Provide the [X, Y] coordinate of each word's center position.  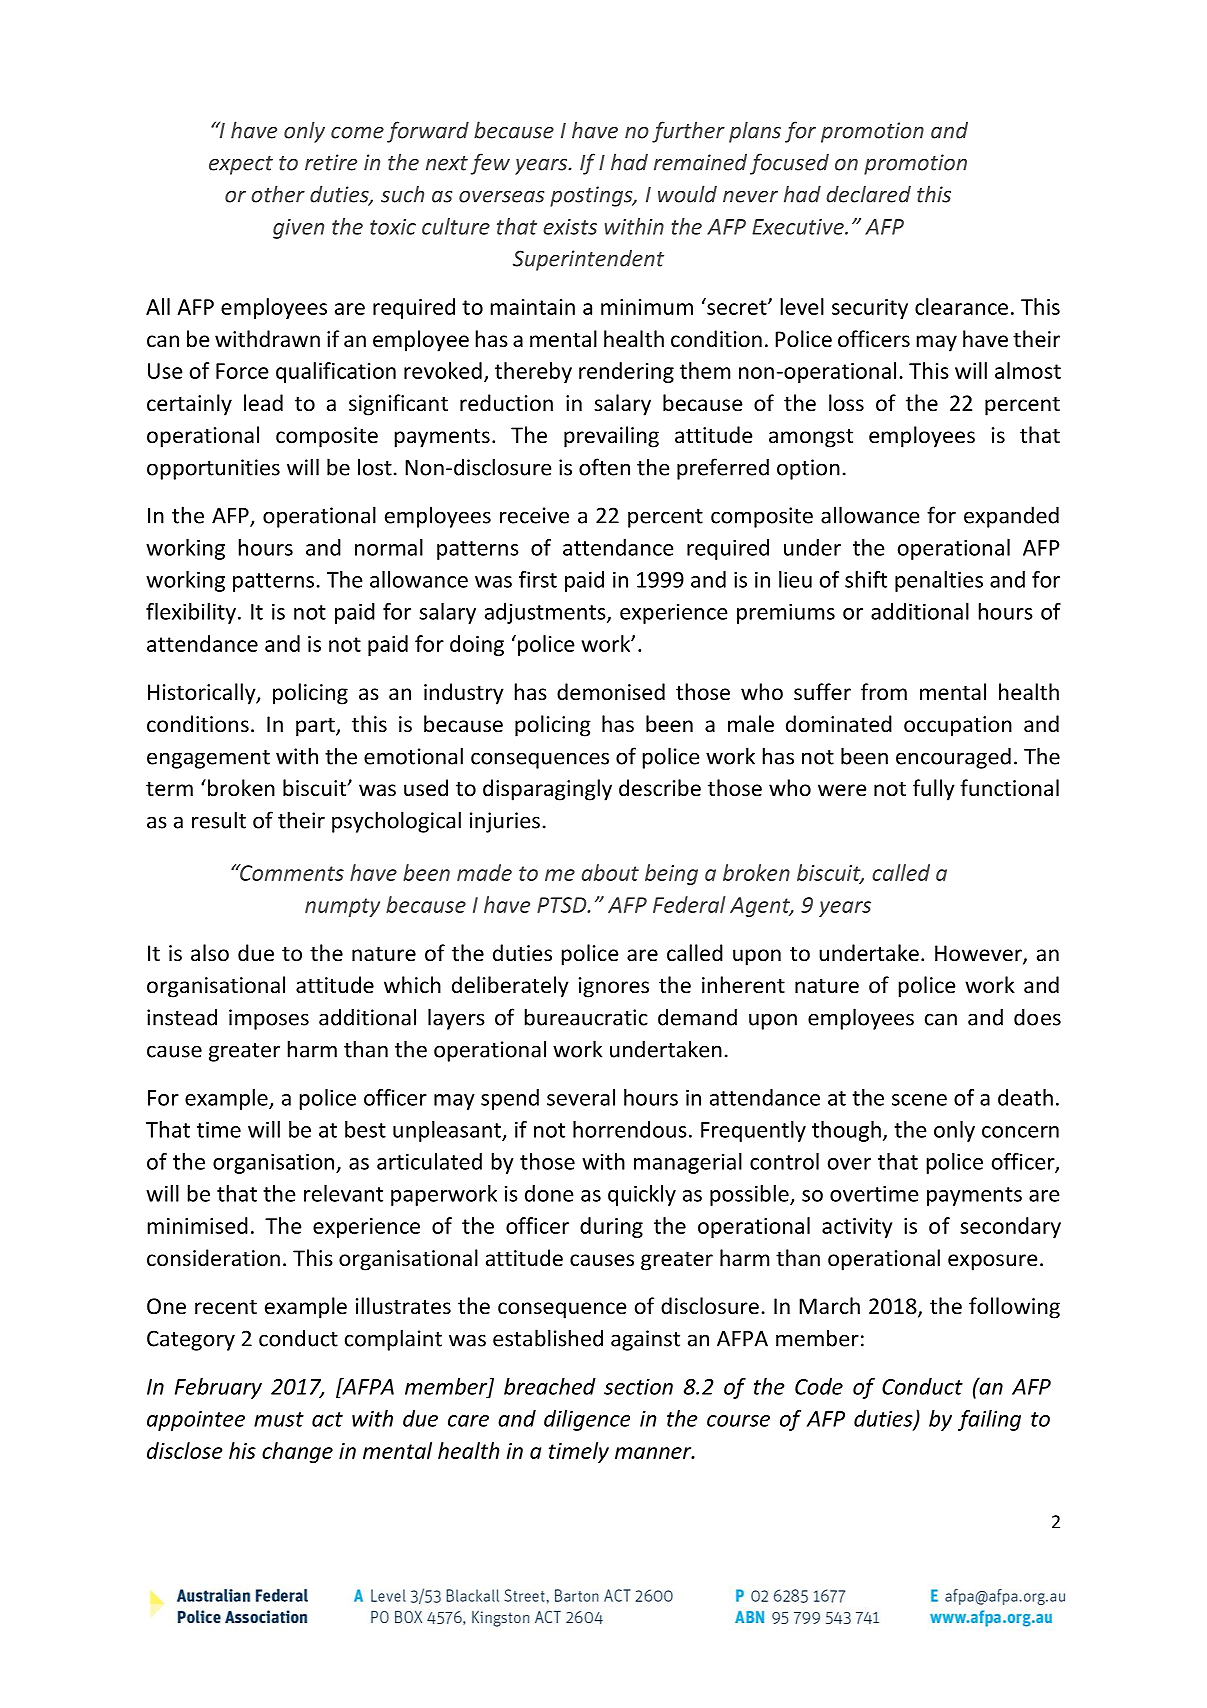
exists [570, 227]
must [279, 1419]
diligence [587, 1420]
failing [989, 1420]
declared [868, 194]
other [278, 194]
